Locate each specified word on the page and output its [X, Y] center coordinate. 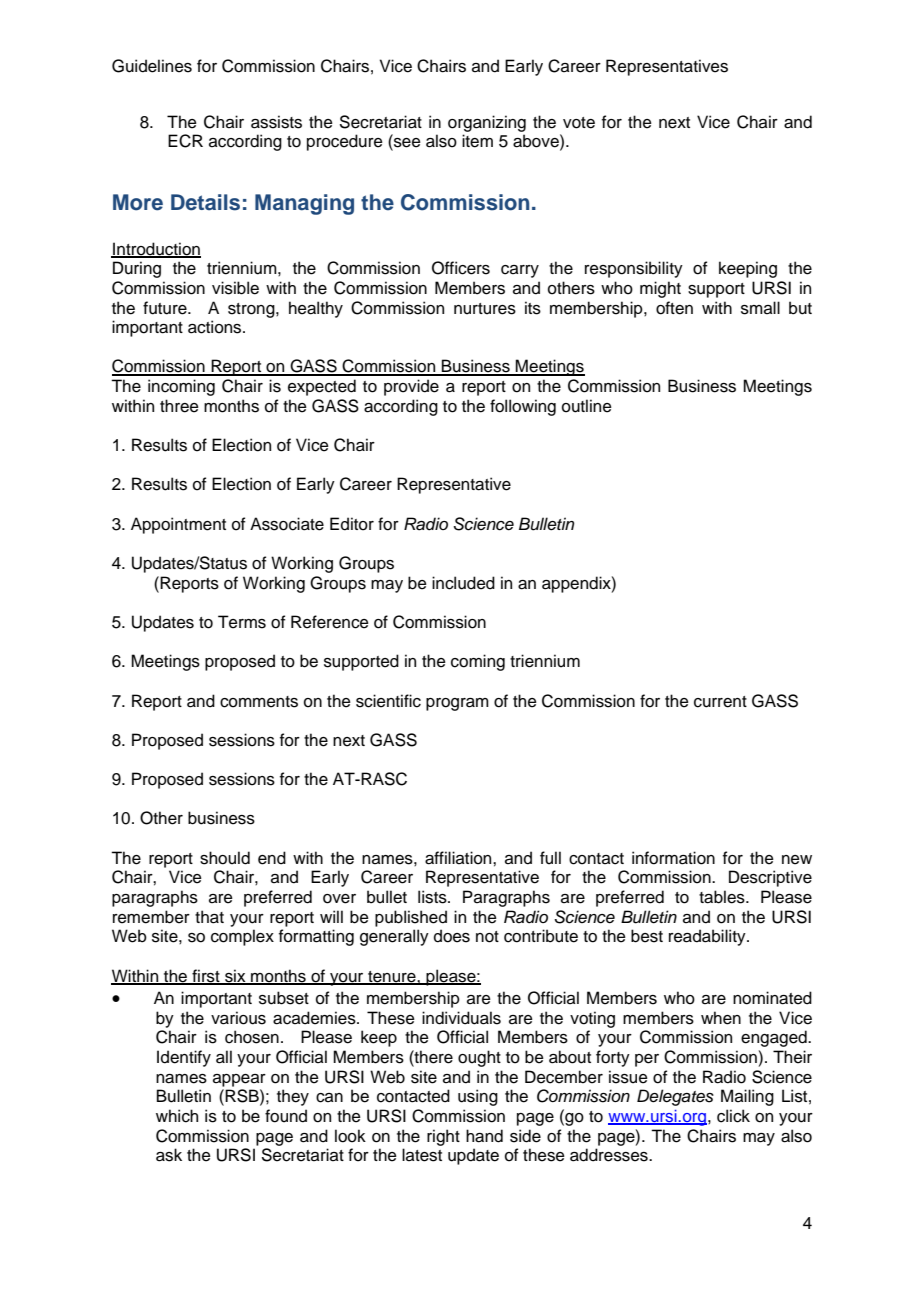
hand [484, 1136]
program [457, 704]
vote [579, 123]
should [225, 858]
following [523, 407]
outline [587, 406]
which [177, 1116]
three [179, 406]
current [720, 702]
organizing [487, 123]
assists [276, 122]
